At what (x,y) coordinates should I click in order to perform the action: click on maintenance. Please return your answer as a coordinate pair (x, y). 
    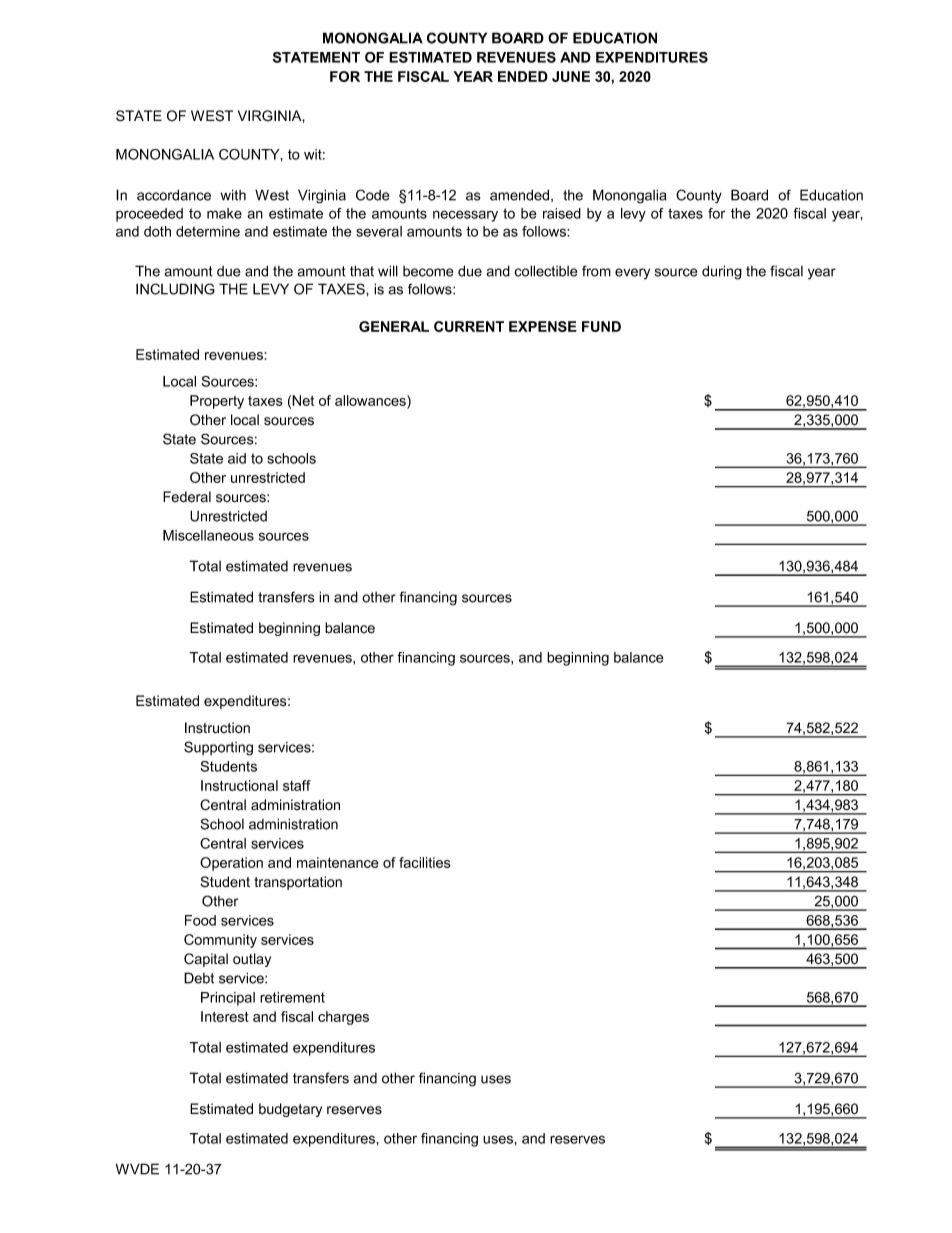
    Looking at the image, I should click on (338, 862).
